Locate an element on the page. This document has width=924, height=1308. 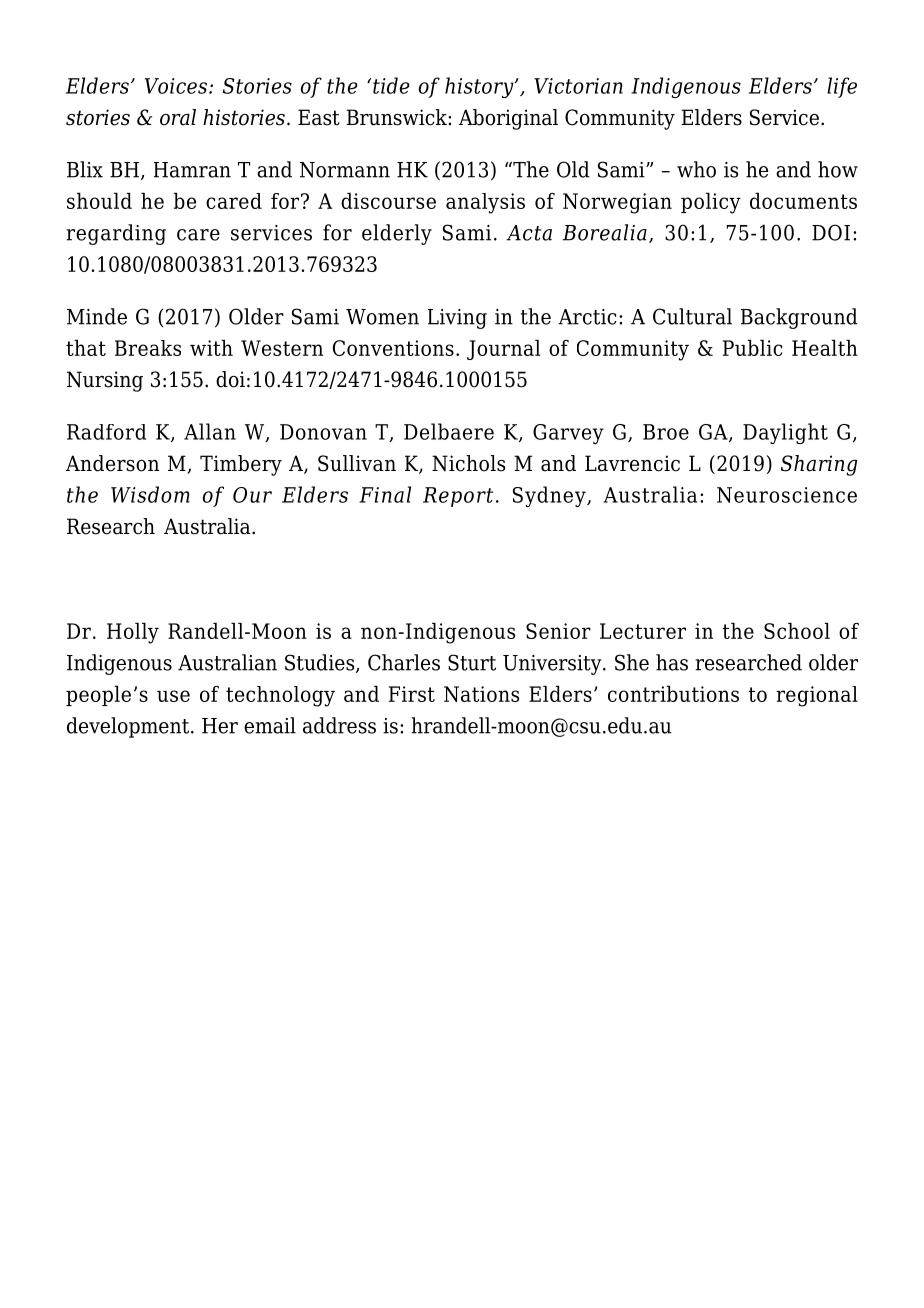
Living is located at coordinates (457, 319).
